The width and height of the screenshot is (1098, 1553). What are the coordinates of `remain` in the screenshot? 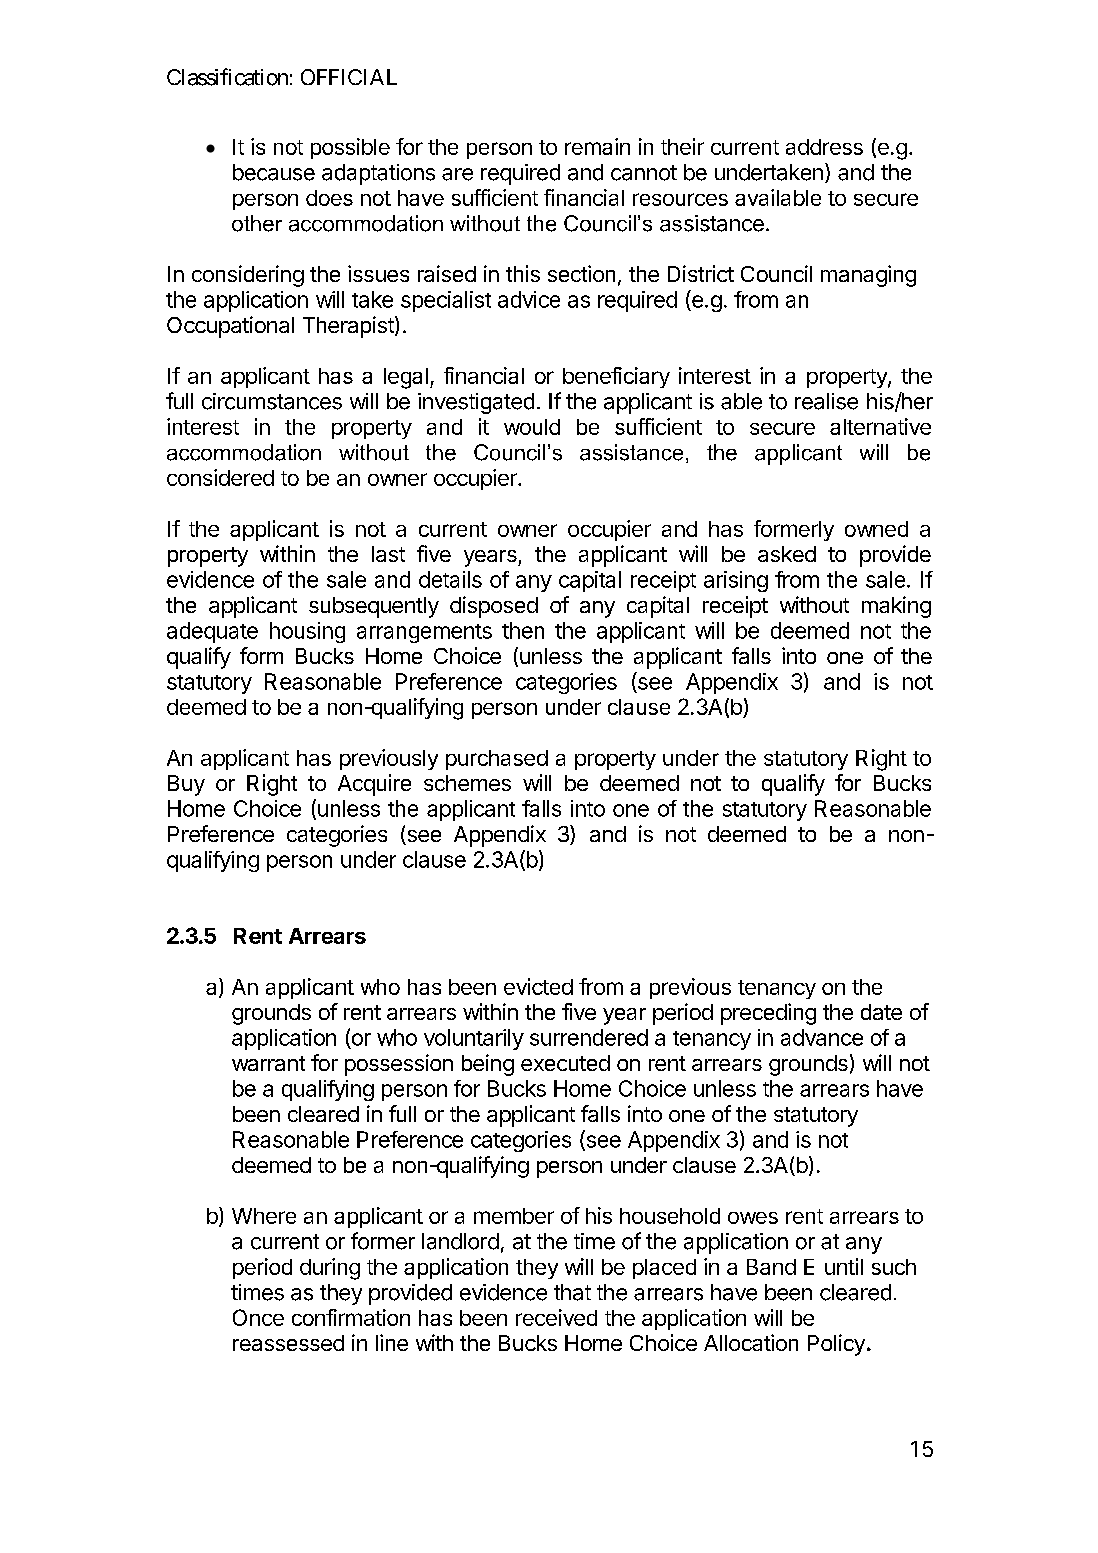 It's located at (597, 146).
